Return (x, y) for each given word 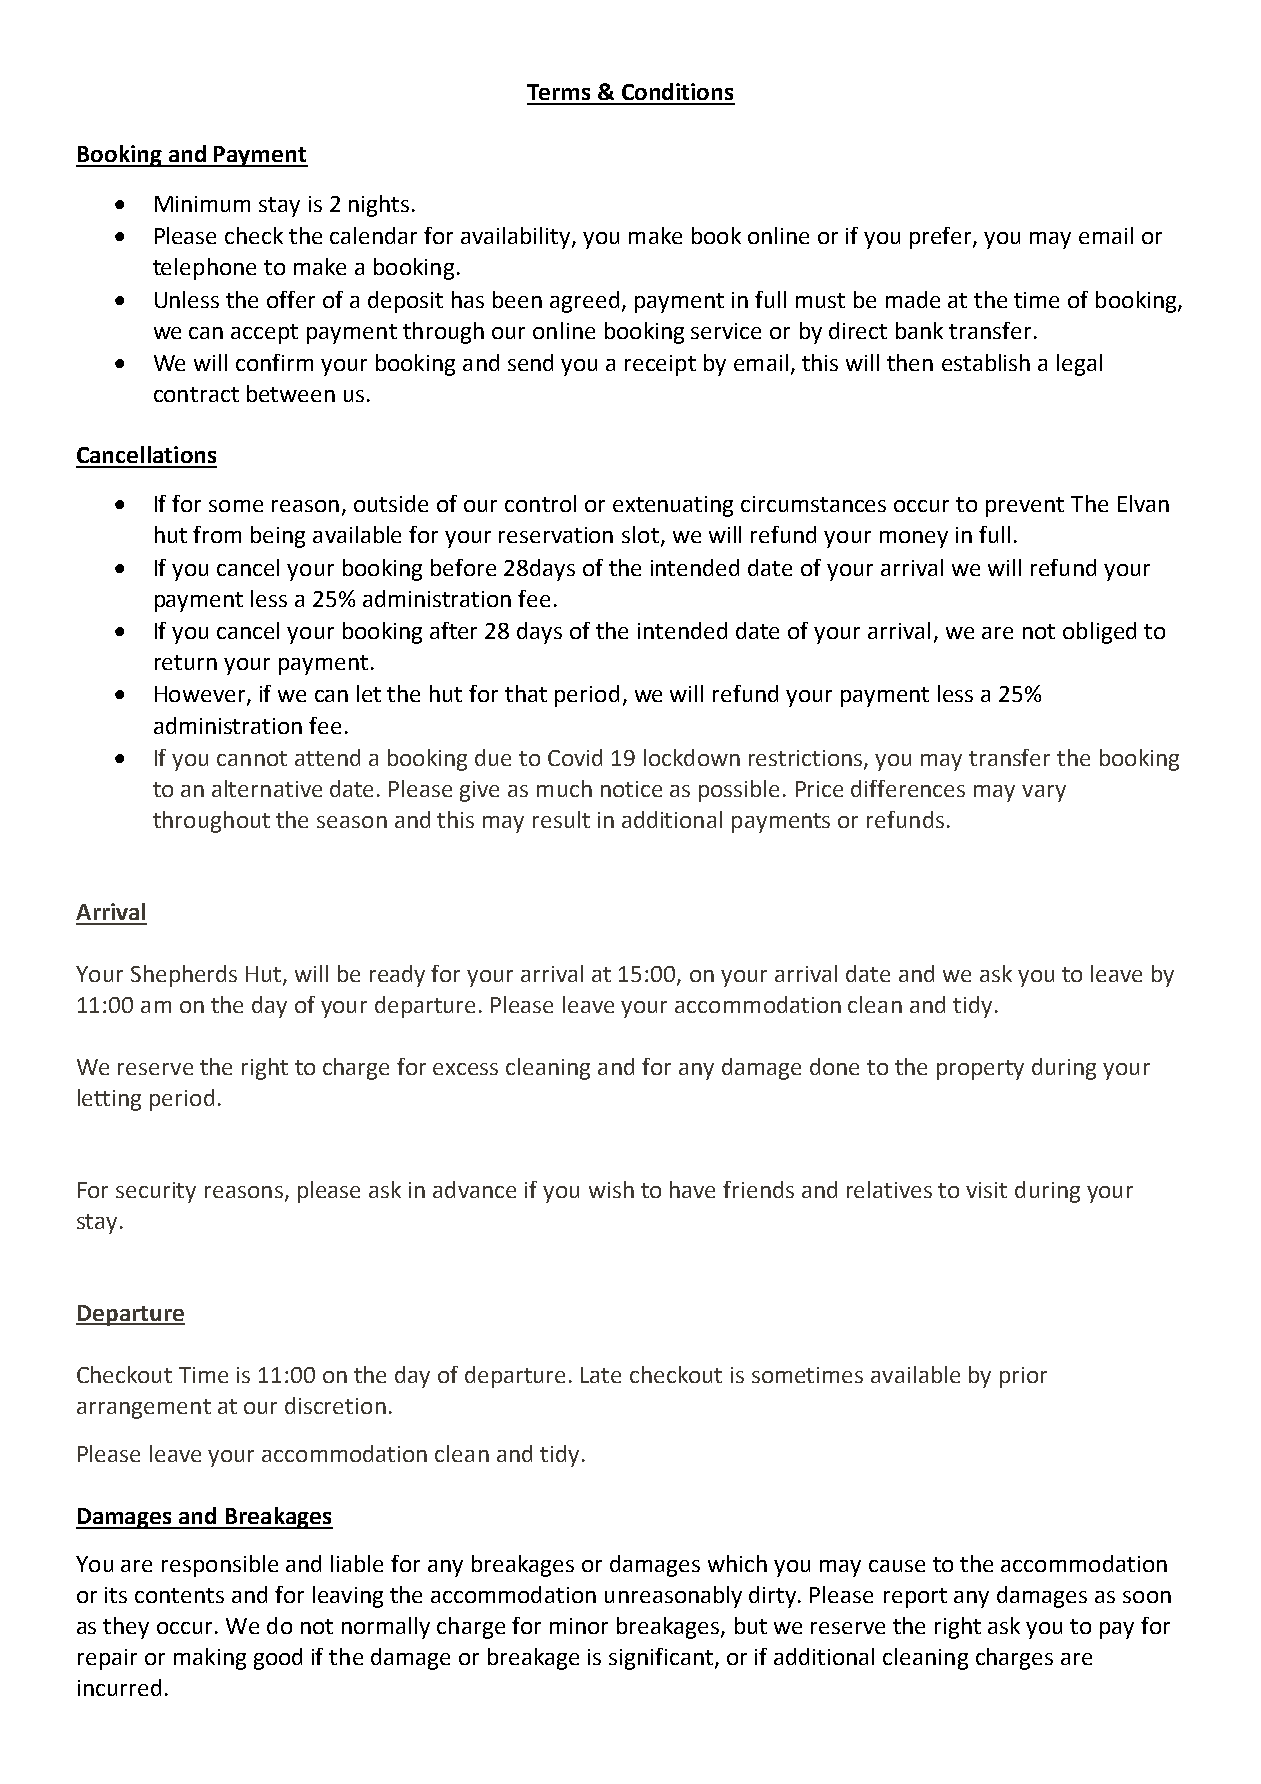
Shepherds (184, 976)
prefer (942, 238)
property (980, 1070)
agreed (584, 302)
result (561, 819)
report (915, 1598)
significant (662, 1659)
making (210, 1659)
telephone (204, 269)
